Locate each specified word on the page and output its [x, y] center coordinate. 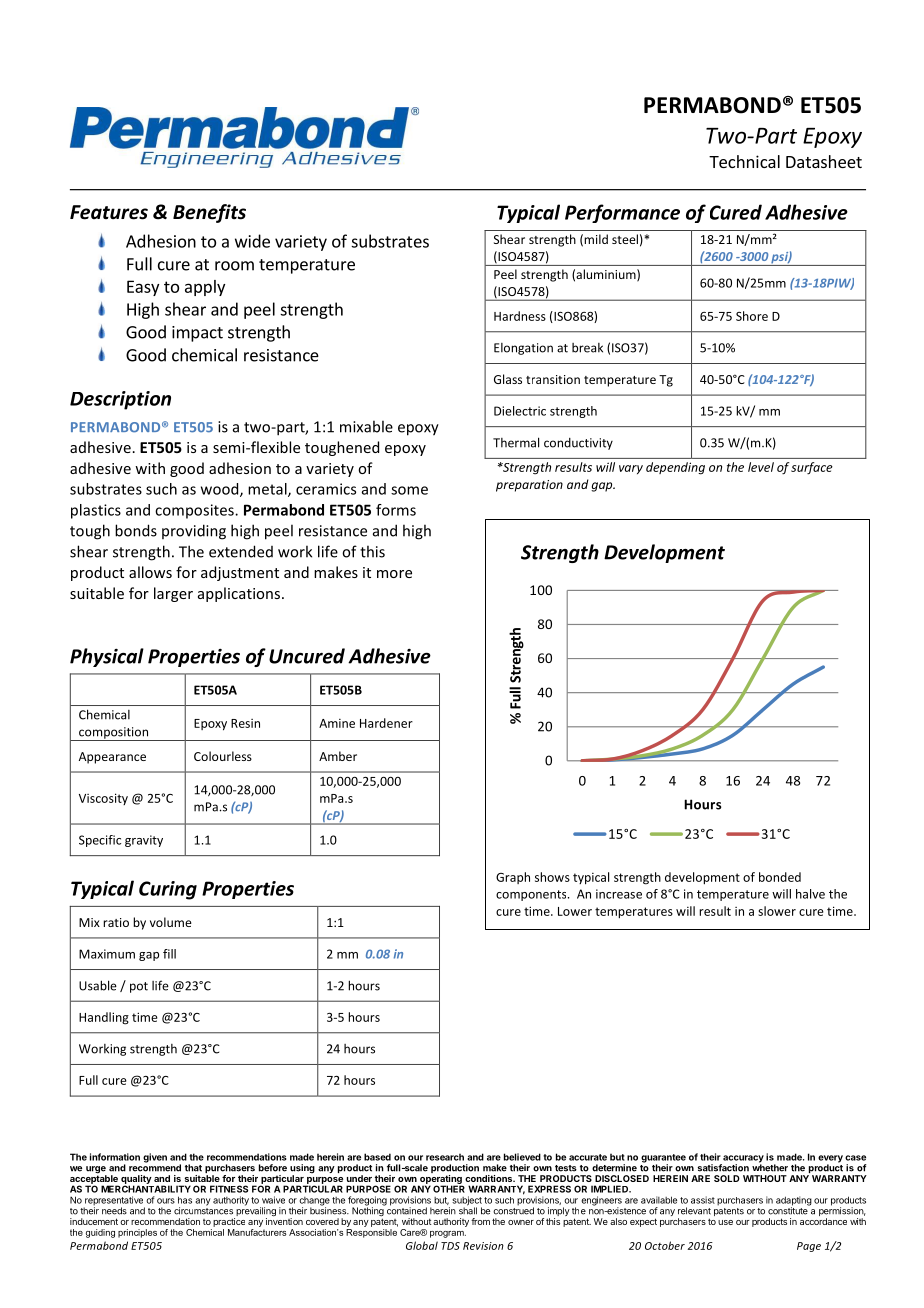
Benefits [209, 213]
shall [468, 1210]
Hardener [386, 723]
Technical [744, 161]
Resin [245, 723]
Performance [622, 213]
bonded [780, 877]
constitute [789, 1210]
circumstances [203, 1210]
